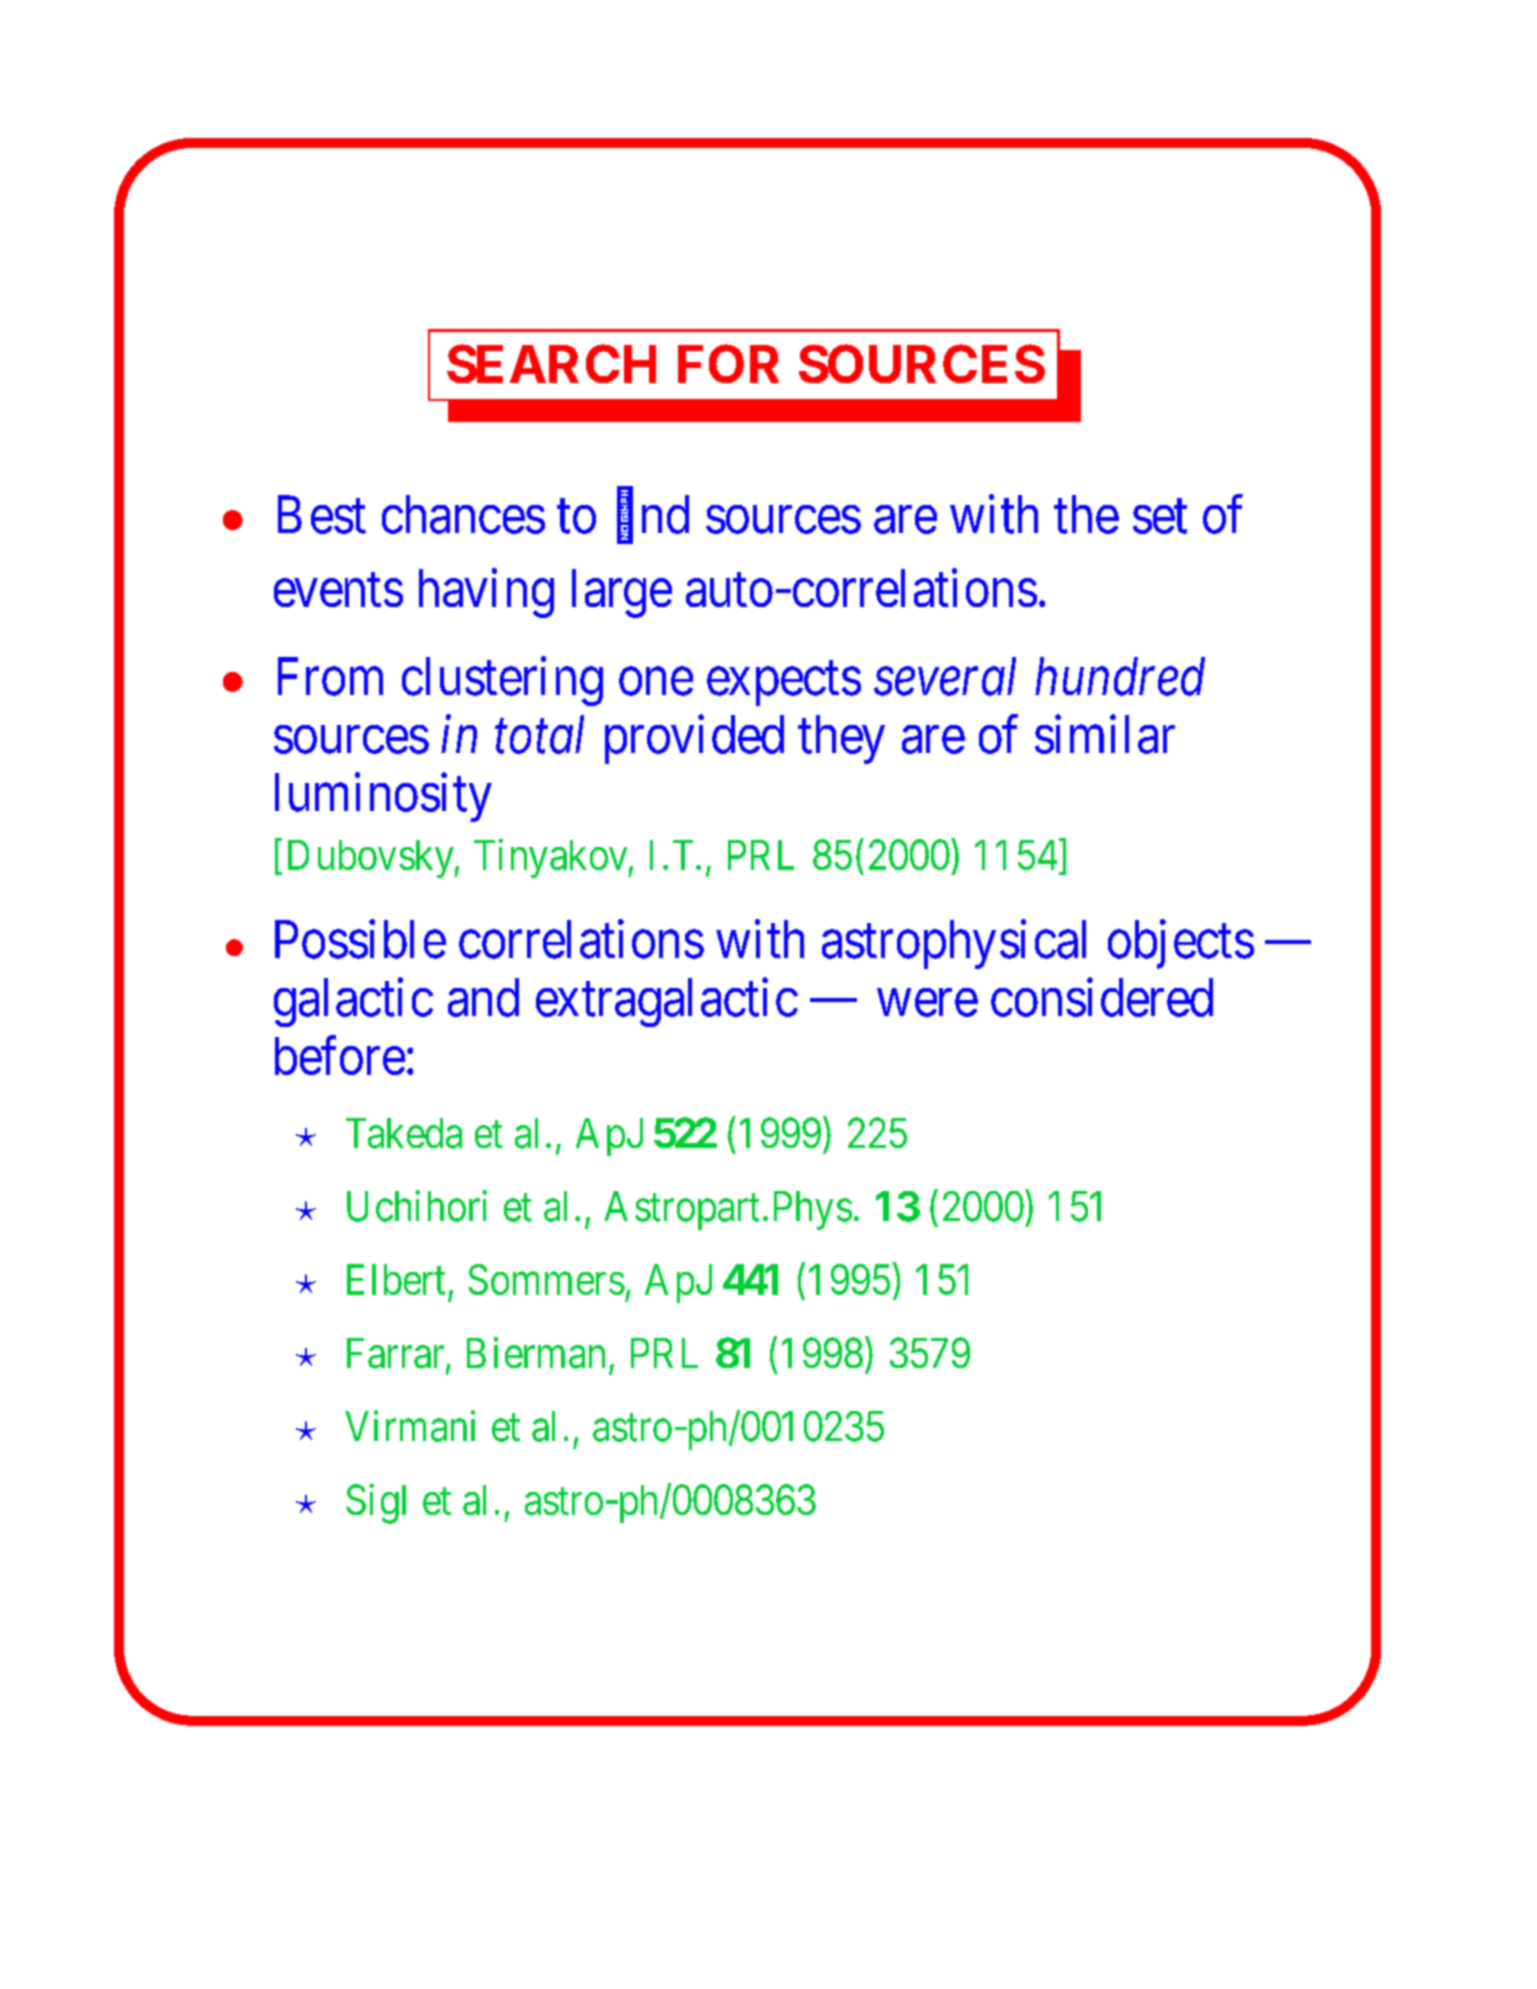 The image size is (1537, 1989). Describe the element at coordinates (1120, 676) in the document. I see `hundred` at that location.
